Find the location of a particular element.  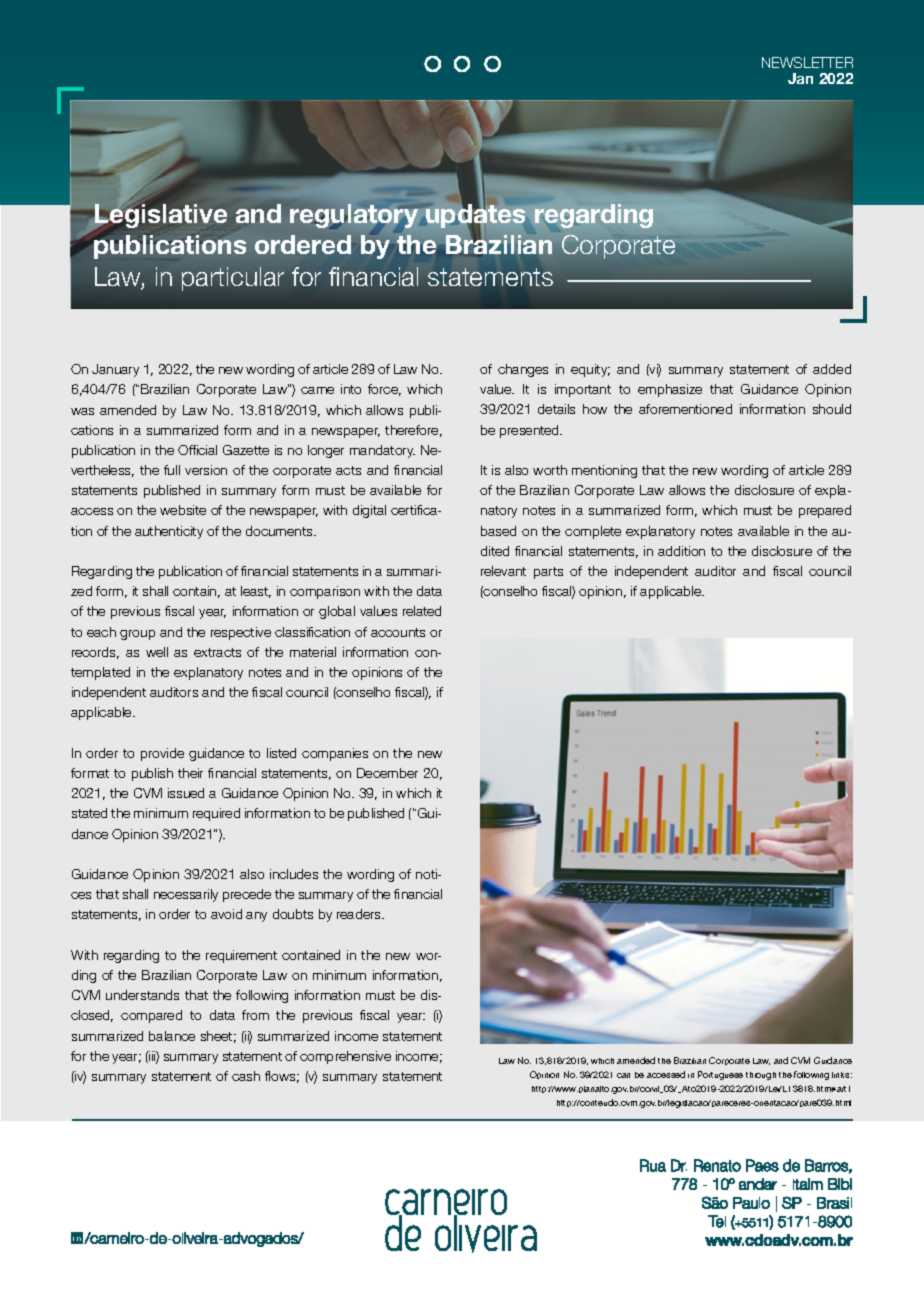

particular is located at coordinates (233, 279).
